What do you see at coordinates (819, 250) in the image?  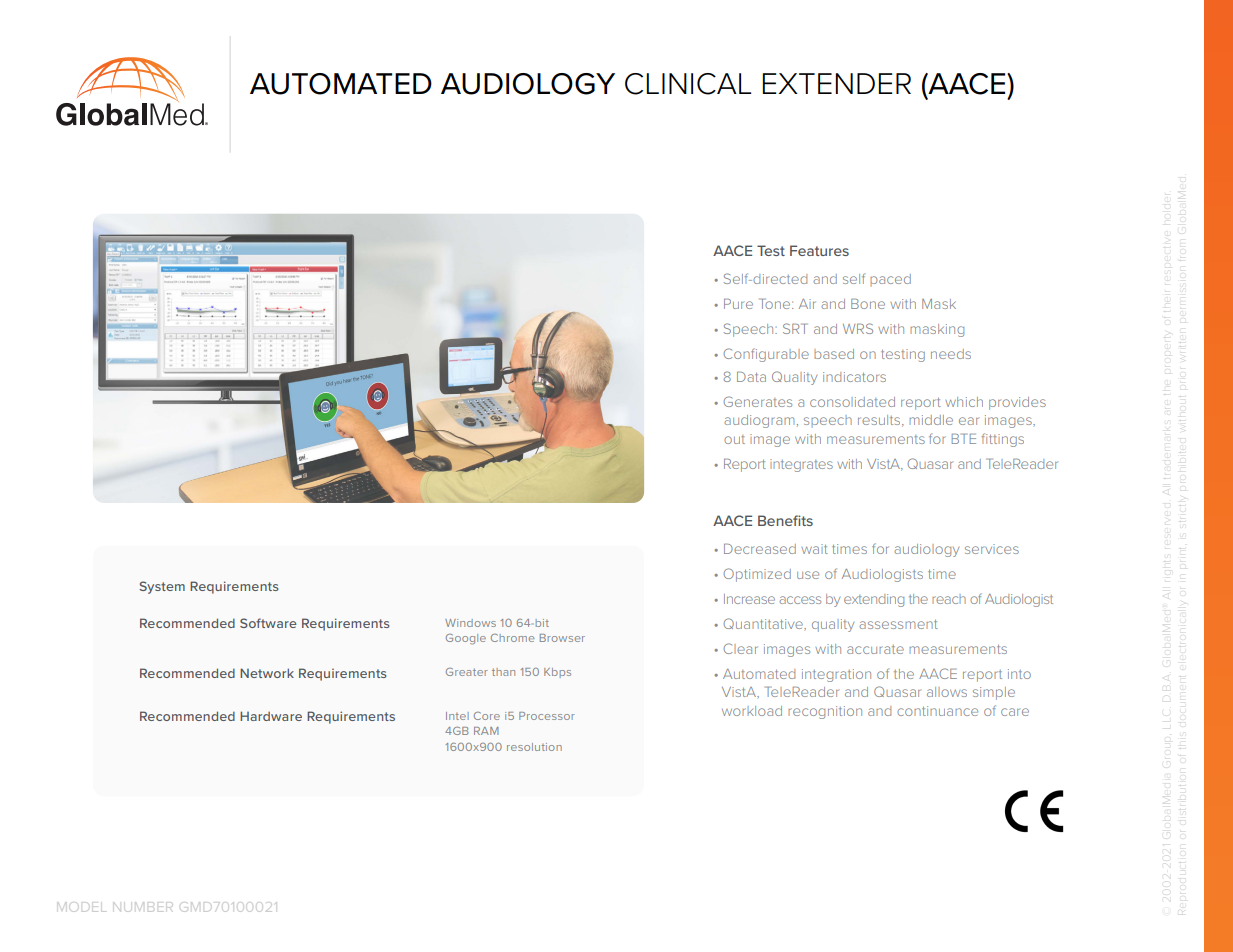 I see `Features` at bounding box center [819, 250].
